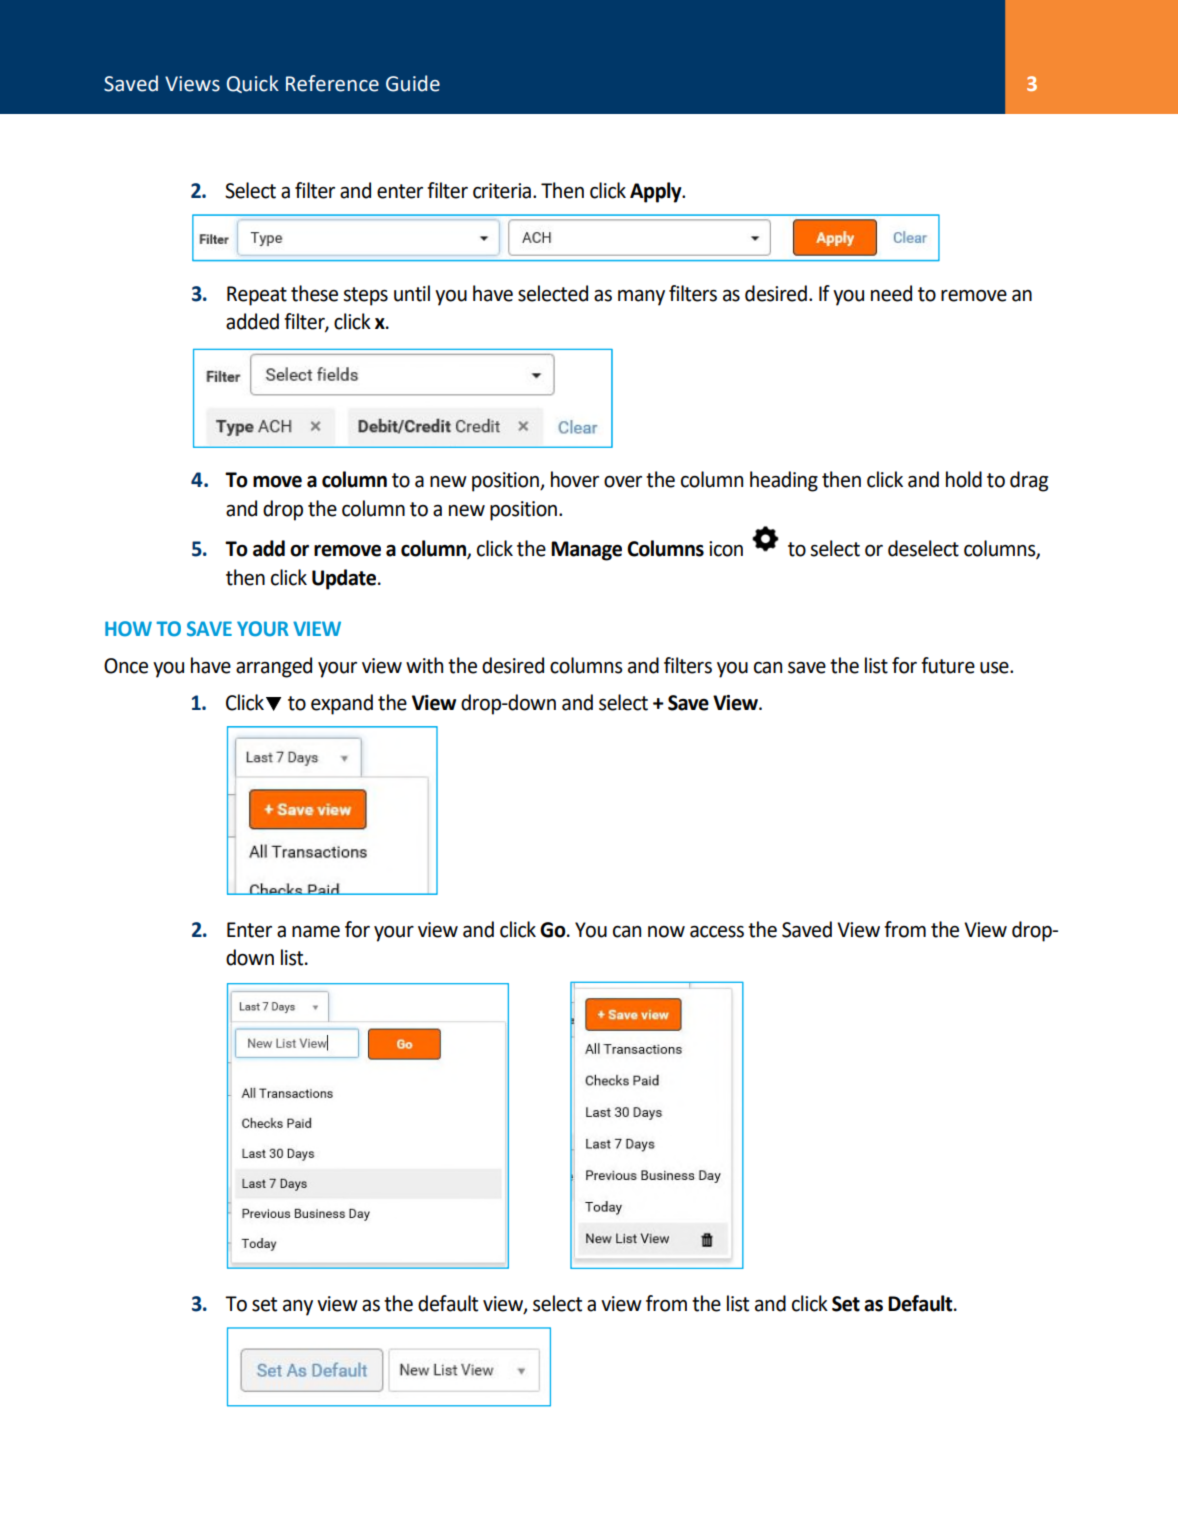  What do you see at coordinates (657, 192) in the screenshot?
I see `Apply` at bounding box center [657, 192].
